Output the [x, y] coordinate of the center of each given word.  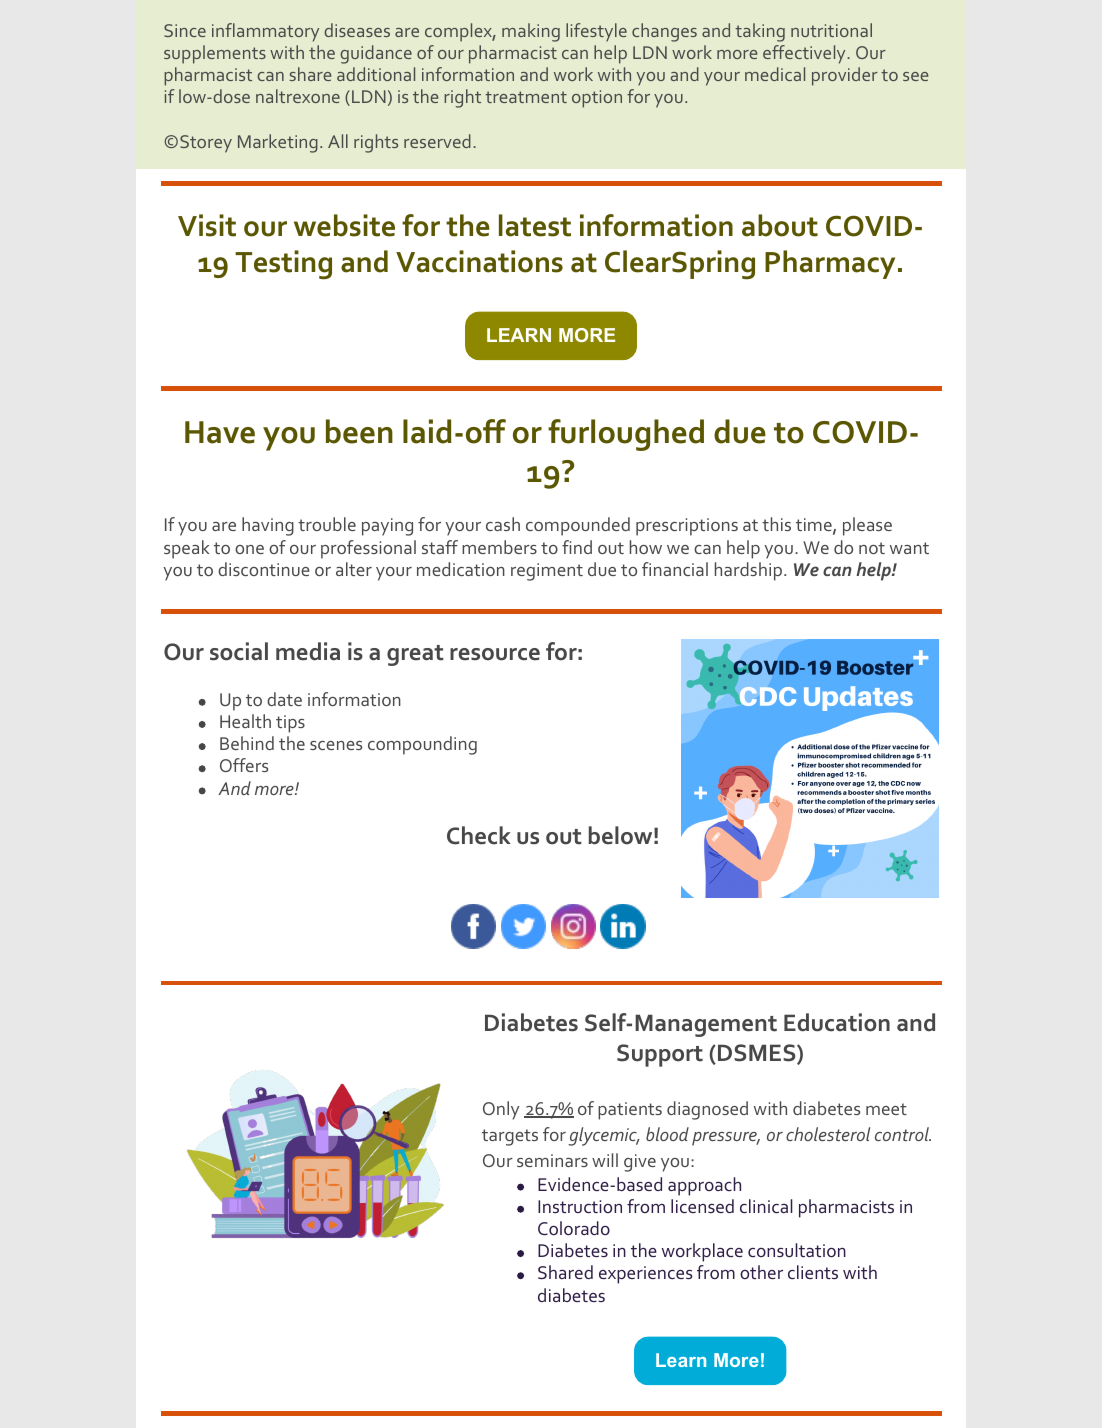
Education [837, 1022]
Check [479, 835]
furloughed [626, 435]
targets [510, 1137]
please [867, 526]
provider [845, 76]
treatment [526, 97]
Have [220, 432]
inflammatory [265, 32]
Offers [244, 765]
